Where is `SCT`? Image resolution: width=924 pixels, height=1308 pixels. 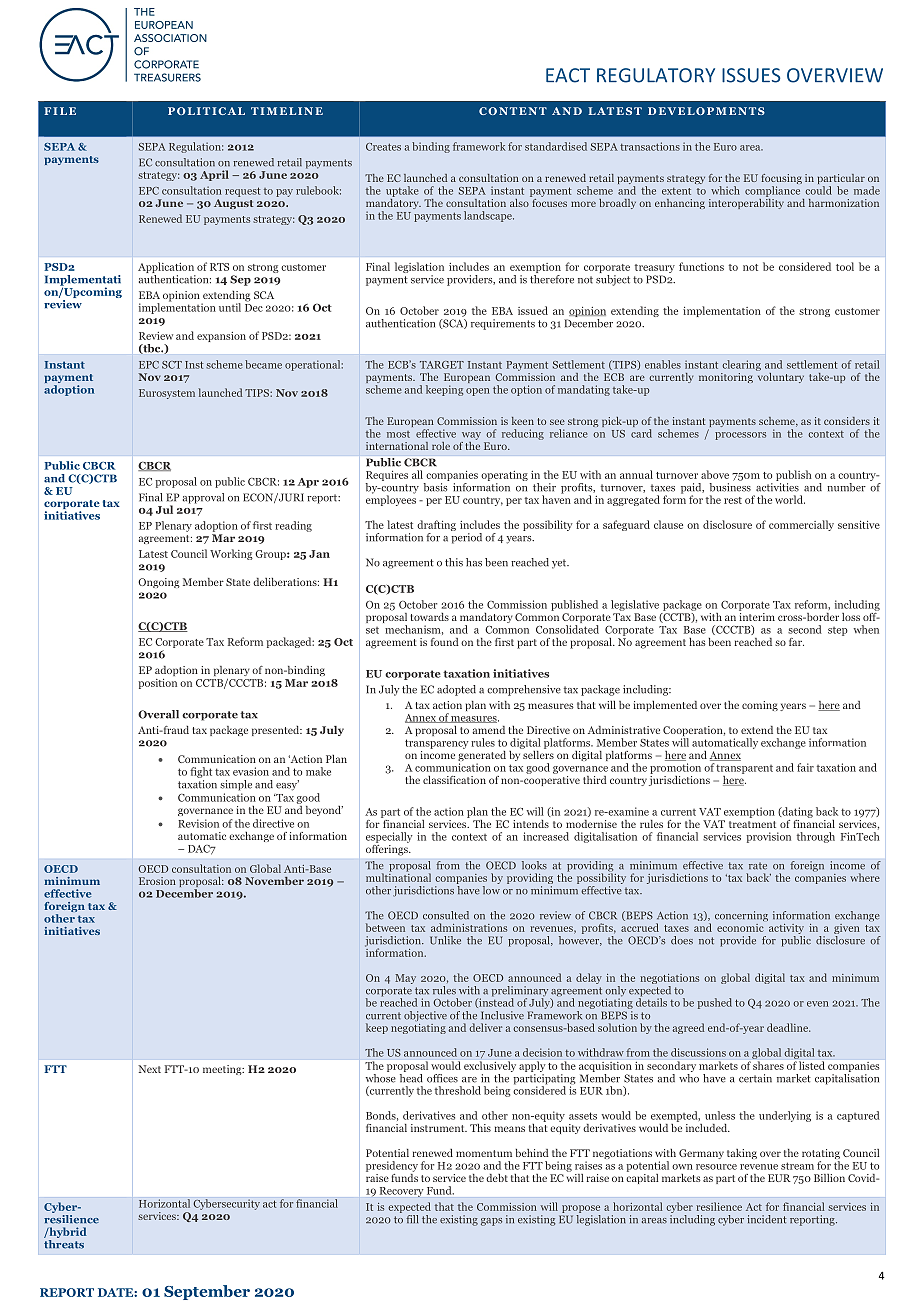
SCT is located at coordinates (172, 365).
